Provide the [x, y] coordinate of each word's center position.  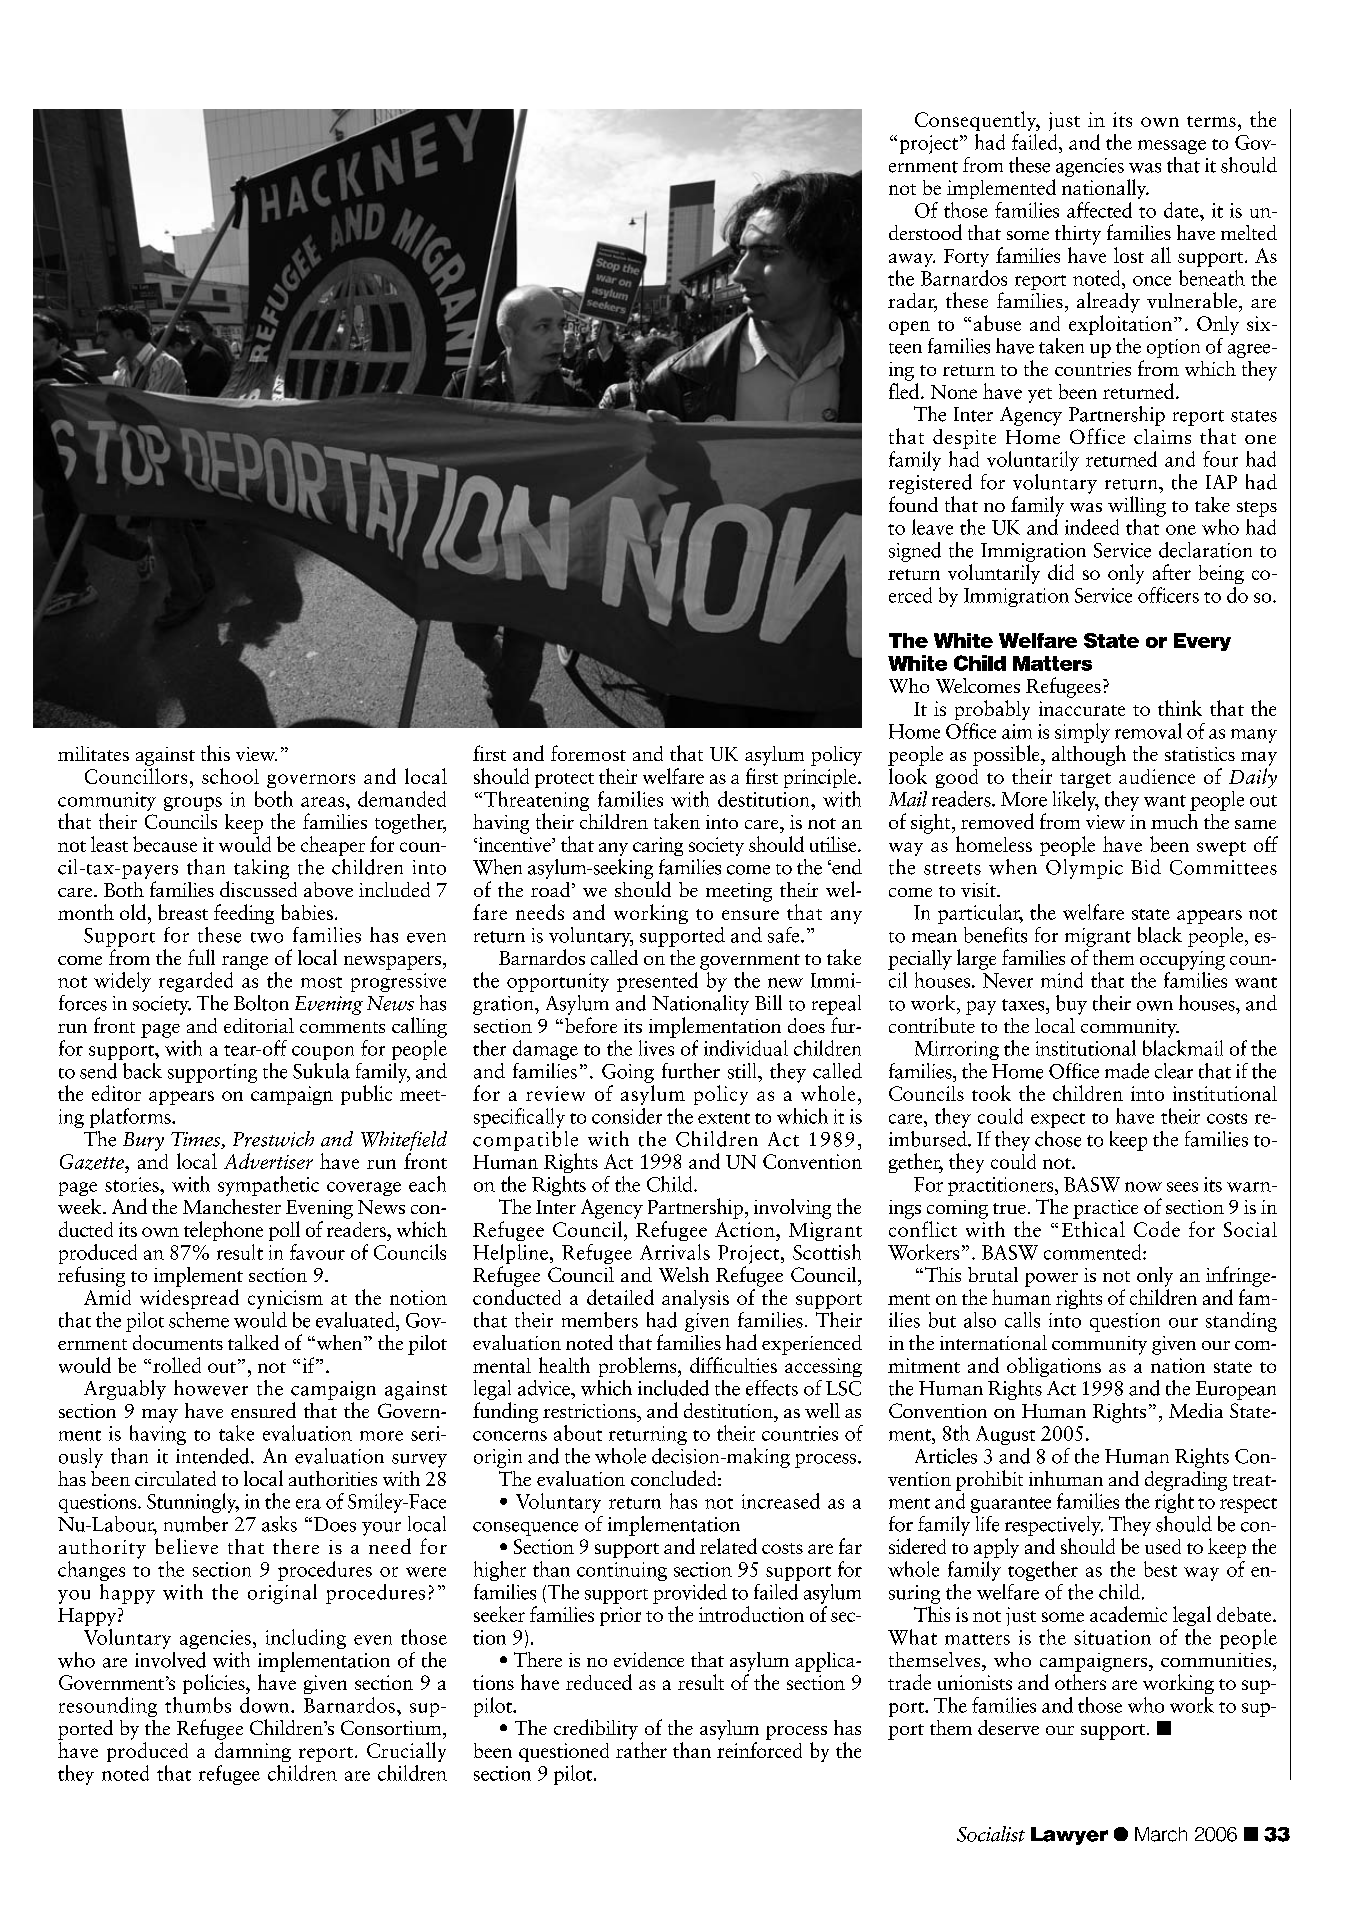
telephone [223, 1231]
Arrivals [675, 1252]
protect [564, 780]
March [1161, 1834]
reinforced [759, 1750]
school [230, 776]
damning [253, 1752]
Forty [966, 258]
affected [1099, 210]
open [909, 328]
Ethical [1093, 1229]
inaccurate [1082, 708]
